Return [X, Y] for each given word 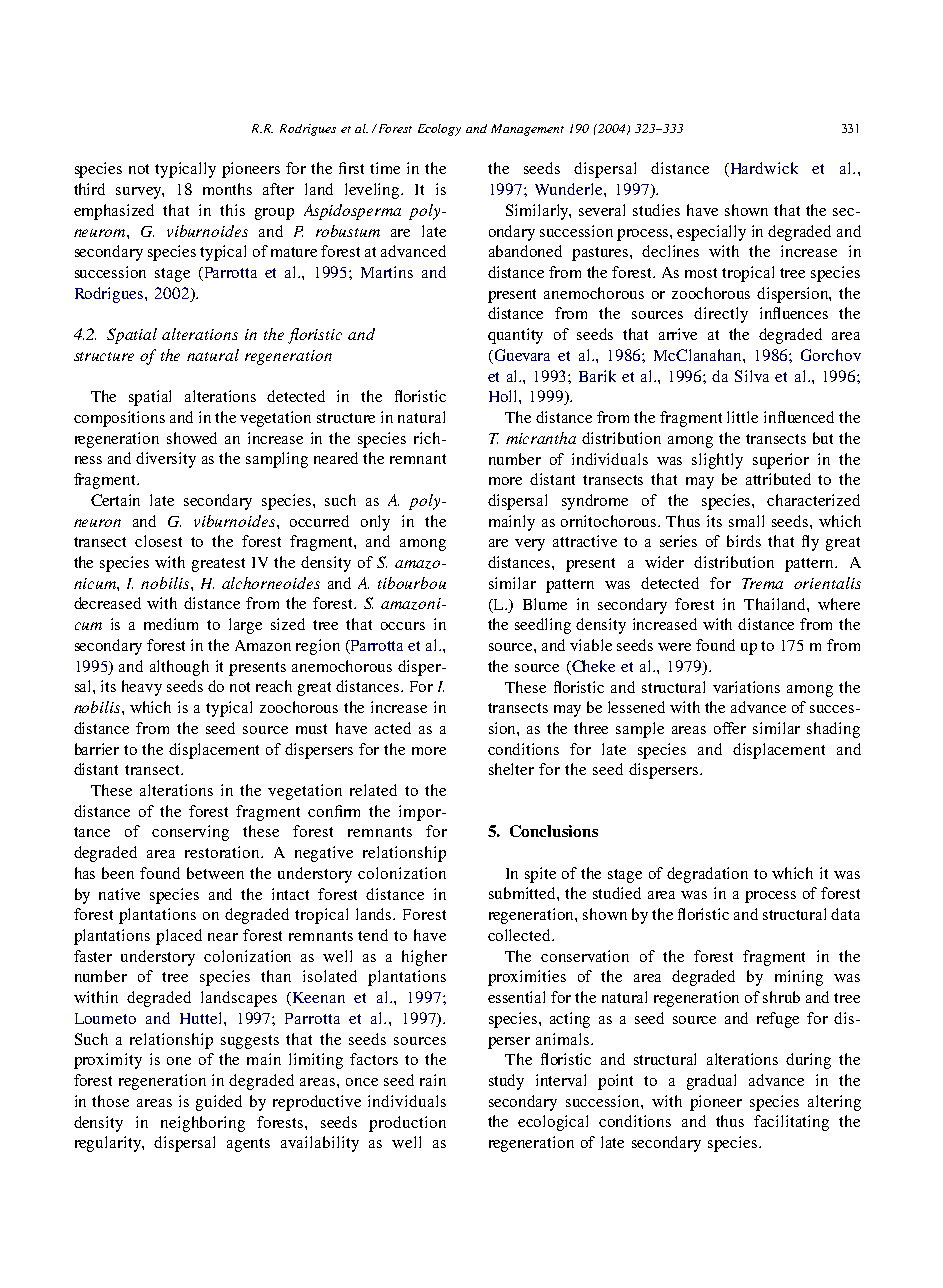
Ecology [439, 130]
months [227, 189]
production [407, 1124]
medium [171, 624]
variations [746, 687]
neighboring [203, 1124]
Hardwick [763, 169]
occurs [403, 626]
